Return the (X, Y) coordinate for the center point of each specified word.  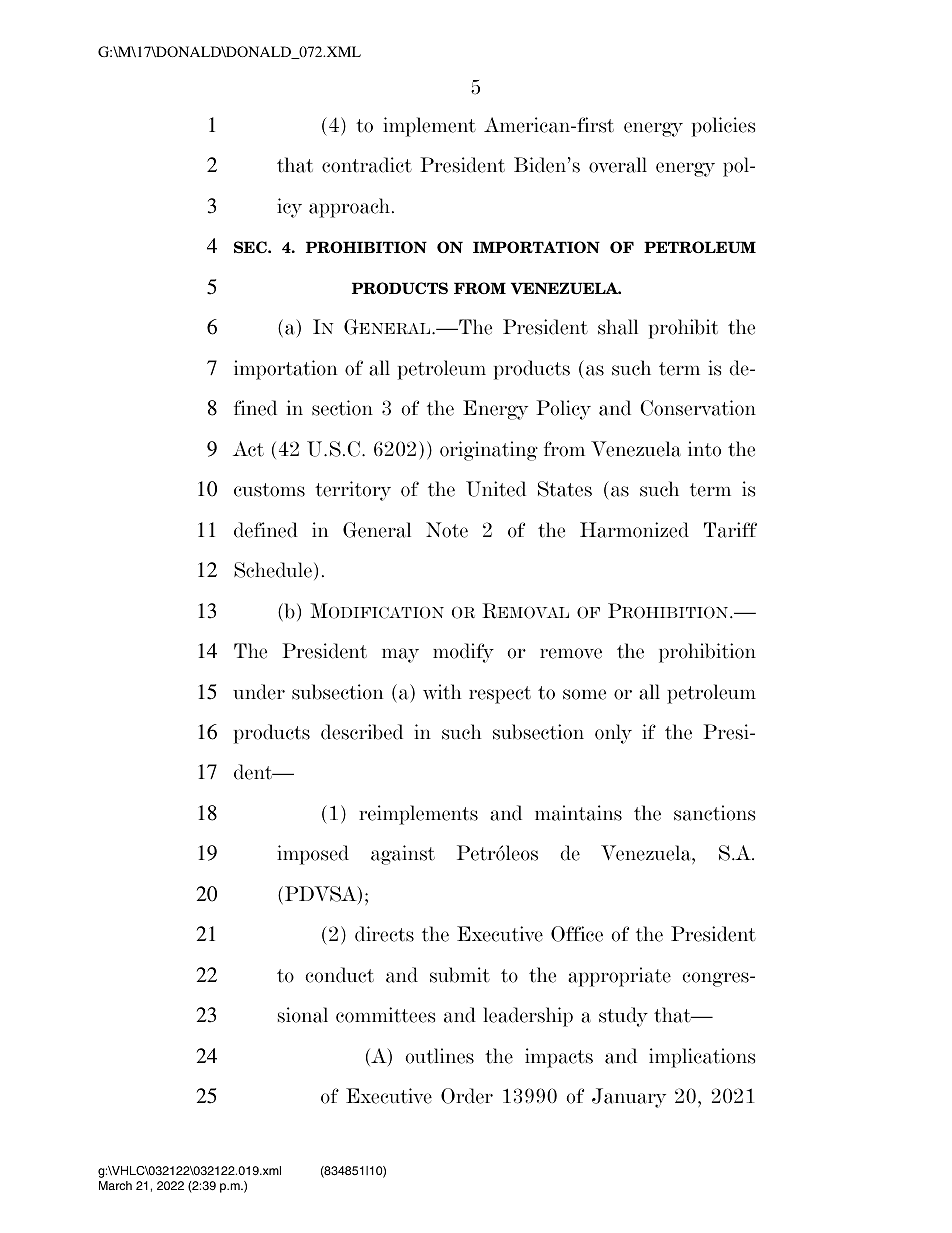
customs (269, 490)
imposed (313, 855)
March (115, 1185)
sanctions (714, 813)
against (403, 855)
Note (447, 530)
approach (351, 208)
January (629, 1098)
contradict (367, 165)
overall (618, 165)
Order (467, 1096)
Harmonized (634, 530)
